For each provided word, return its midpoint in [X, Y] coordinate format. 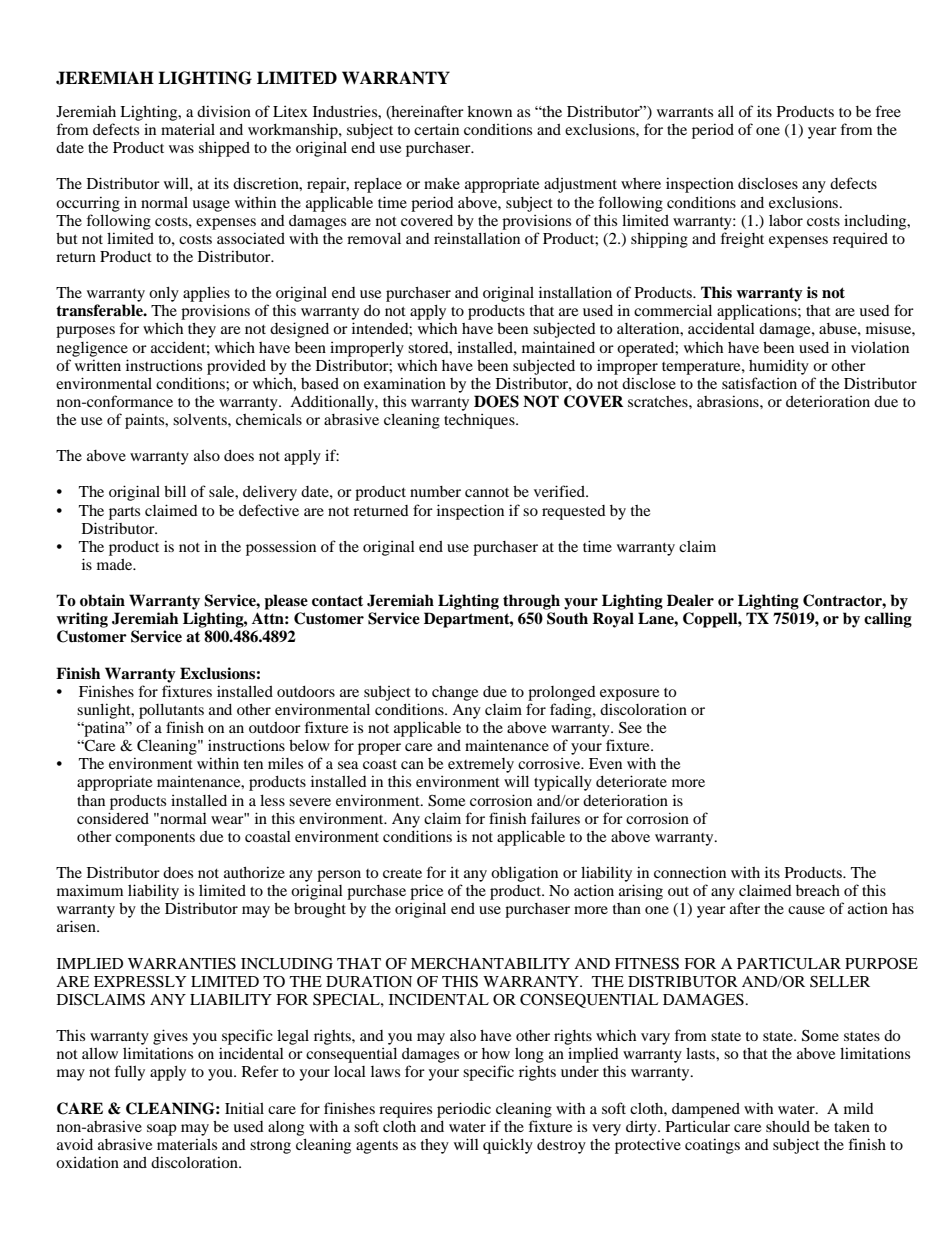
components [155, 839]
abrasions [729, 401]
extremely [481, 765]
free [888, 111]
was [181, 149]
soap [162, 1130]
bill [175, 491]
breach [818, 890]
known [489, 111]
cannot [487, 492]
